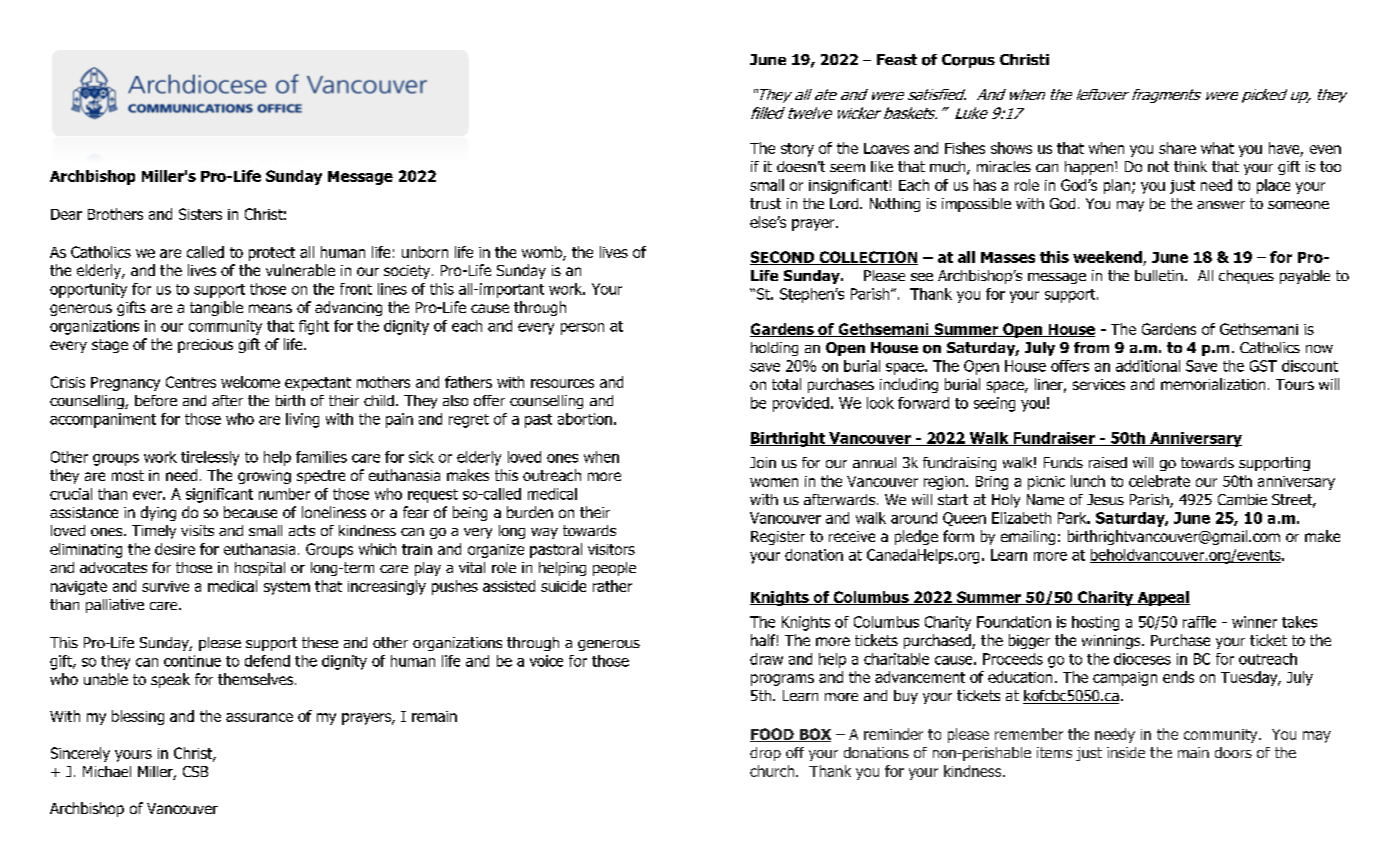 Image resolution: width=1400 pixels, height=850 pixels. What do you see at coordinates (195, 771) in the screenshot?
I see `CSB` at bounding box center [195, 771].
